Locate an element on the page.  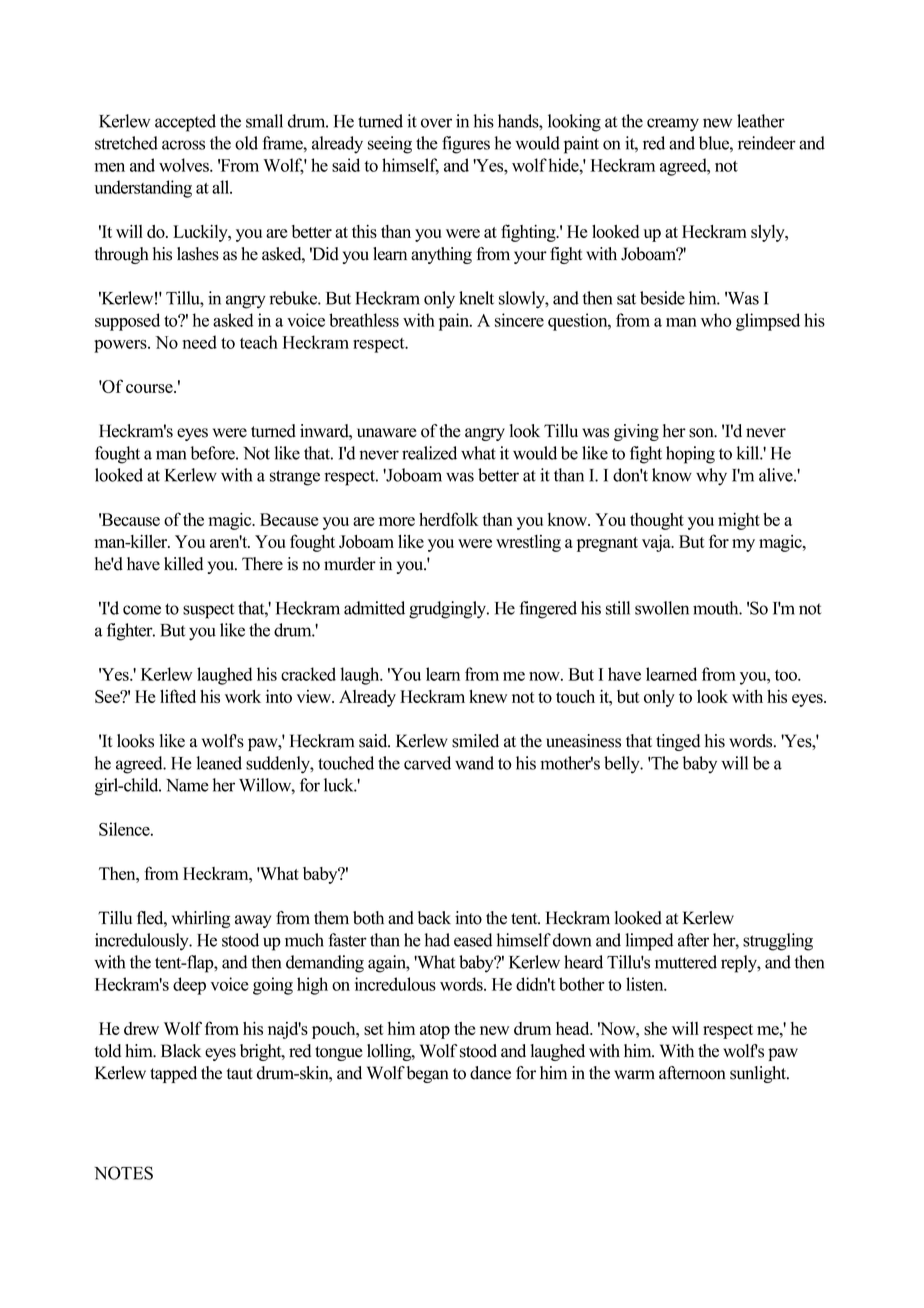
realized is located at coordinates (429, 453).
